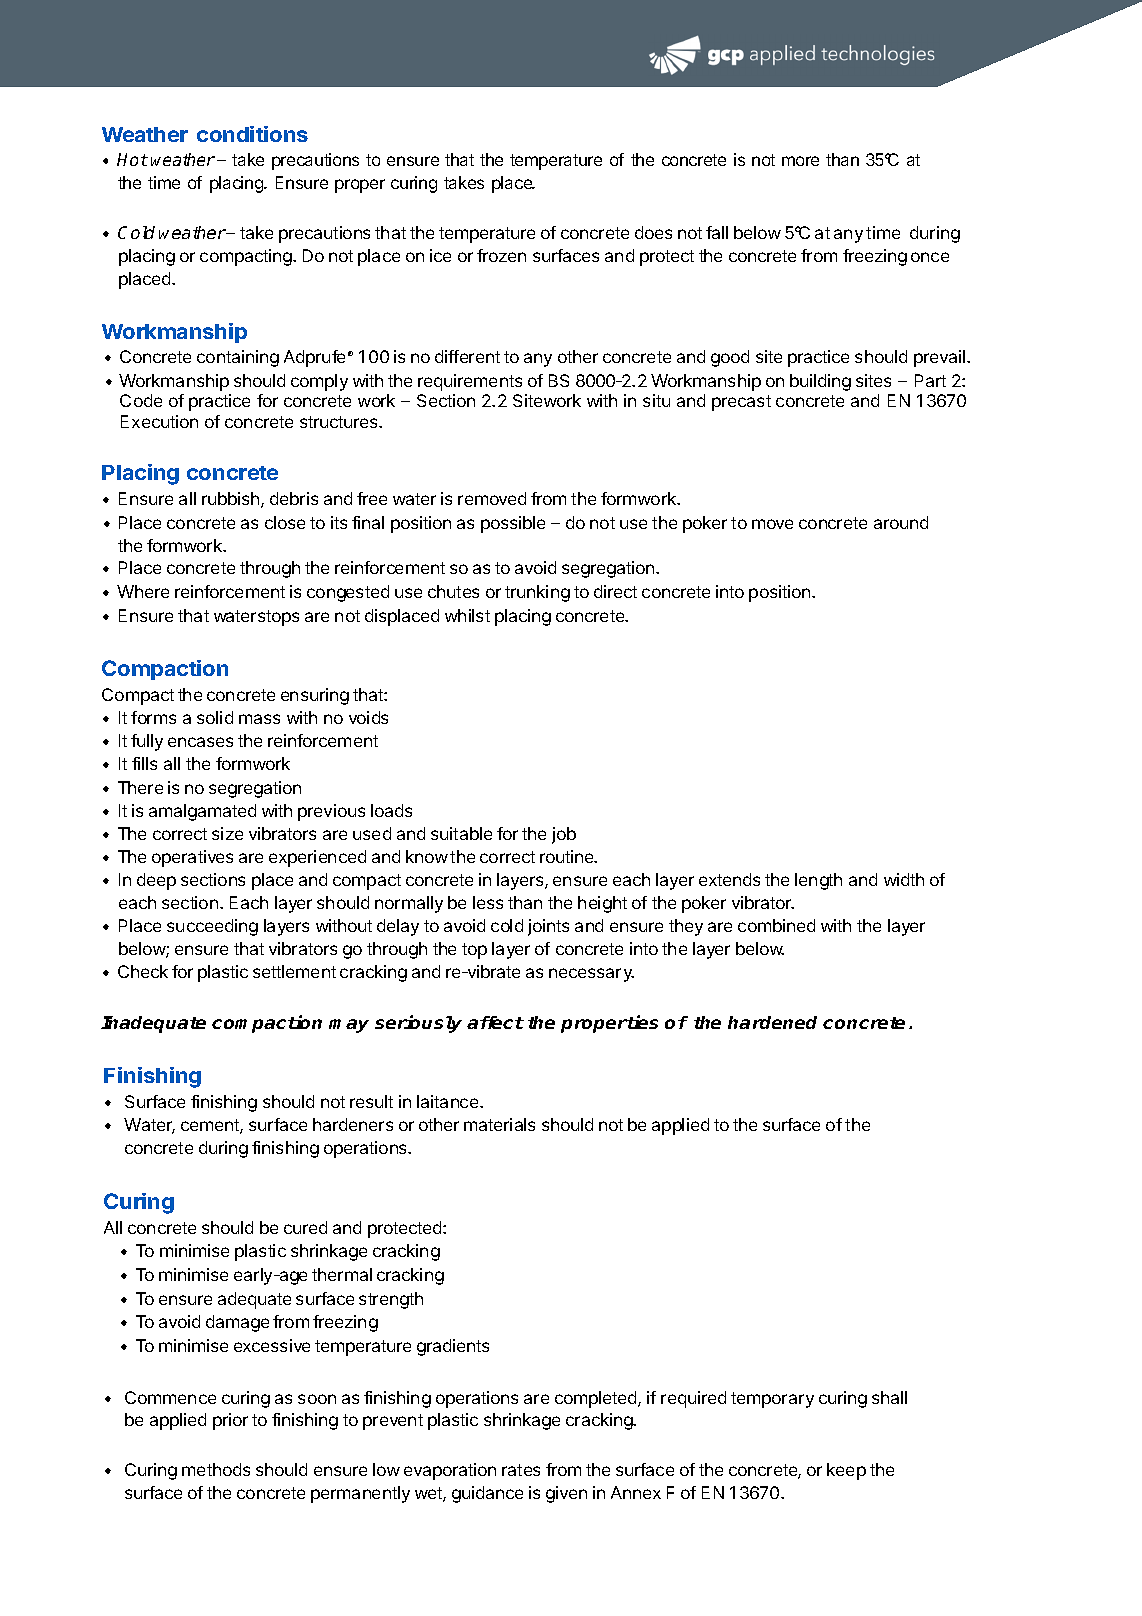 Image resolution: width=1142 pixels, height=1616 pixels. I want to click on methods, so click(216, 1469).
